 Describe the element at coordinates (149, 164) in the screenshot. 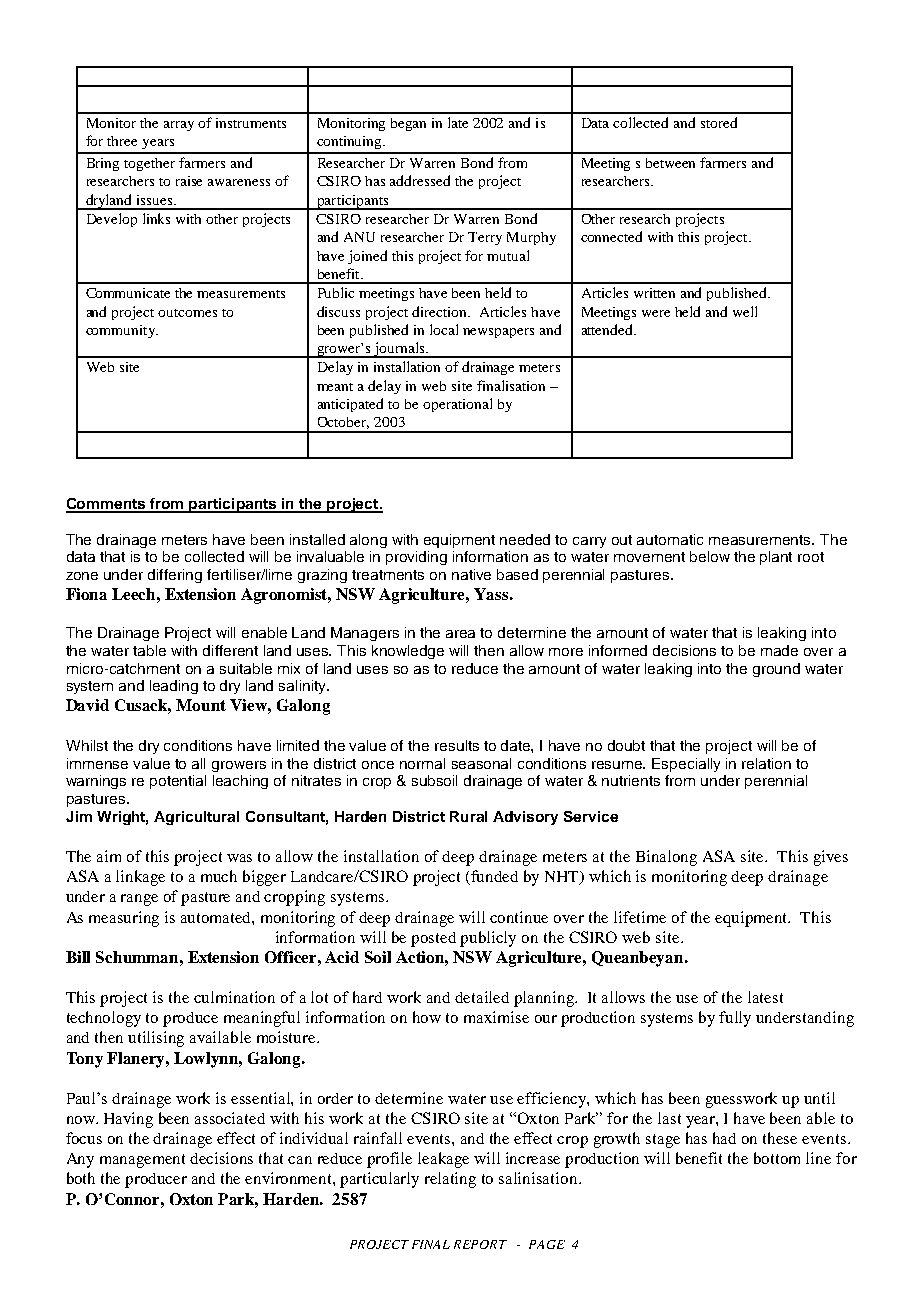

I see `together` at that location.
